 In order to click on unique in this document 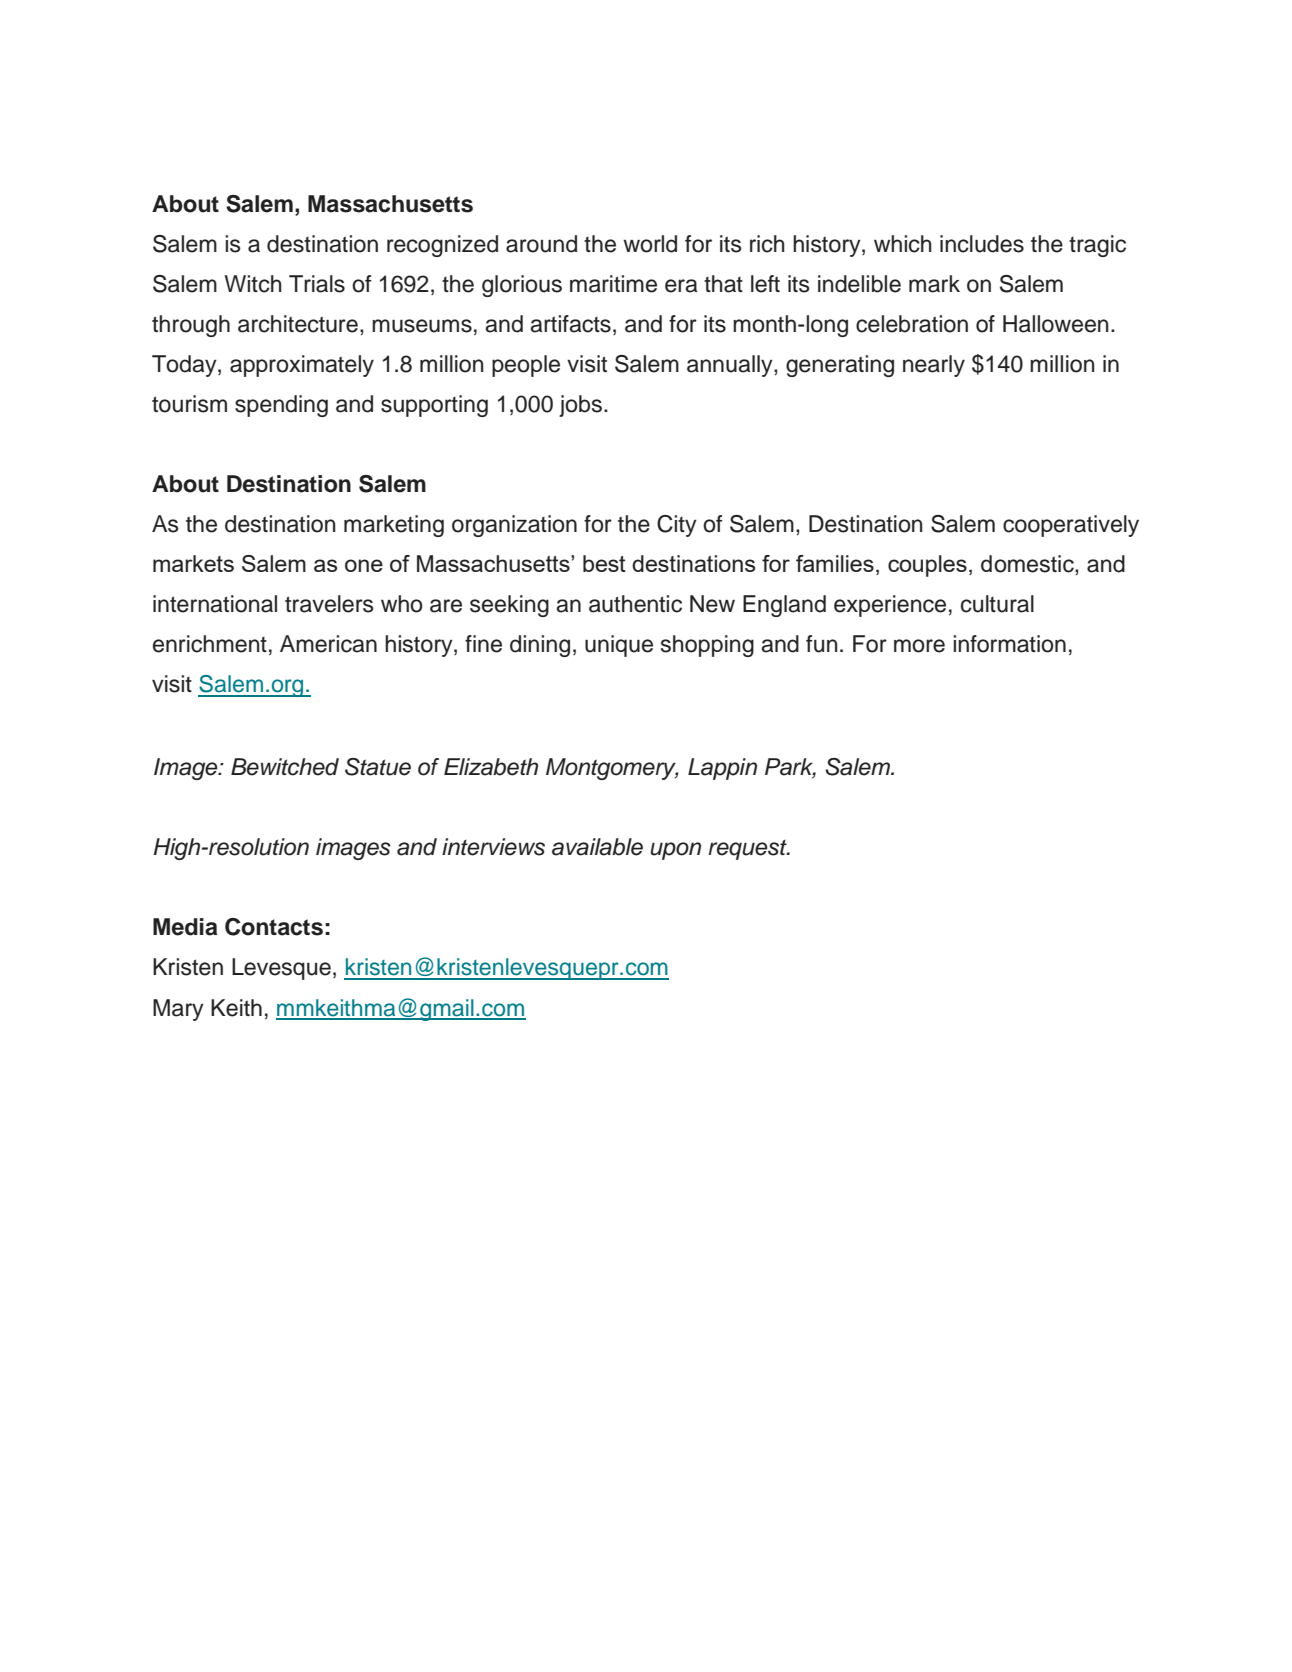, I will do `click(619, 646)`.
